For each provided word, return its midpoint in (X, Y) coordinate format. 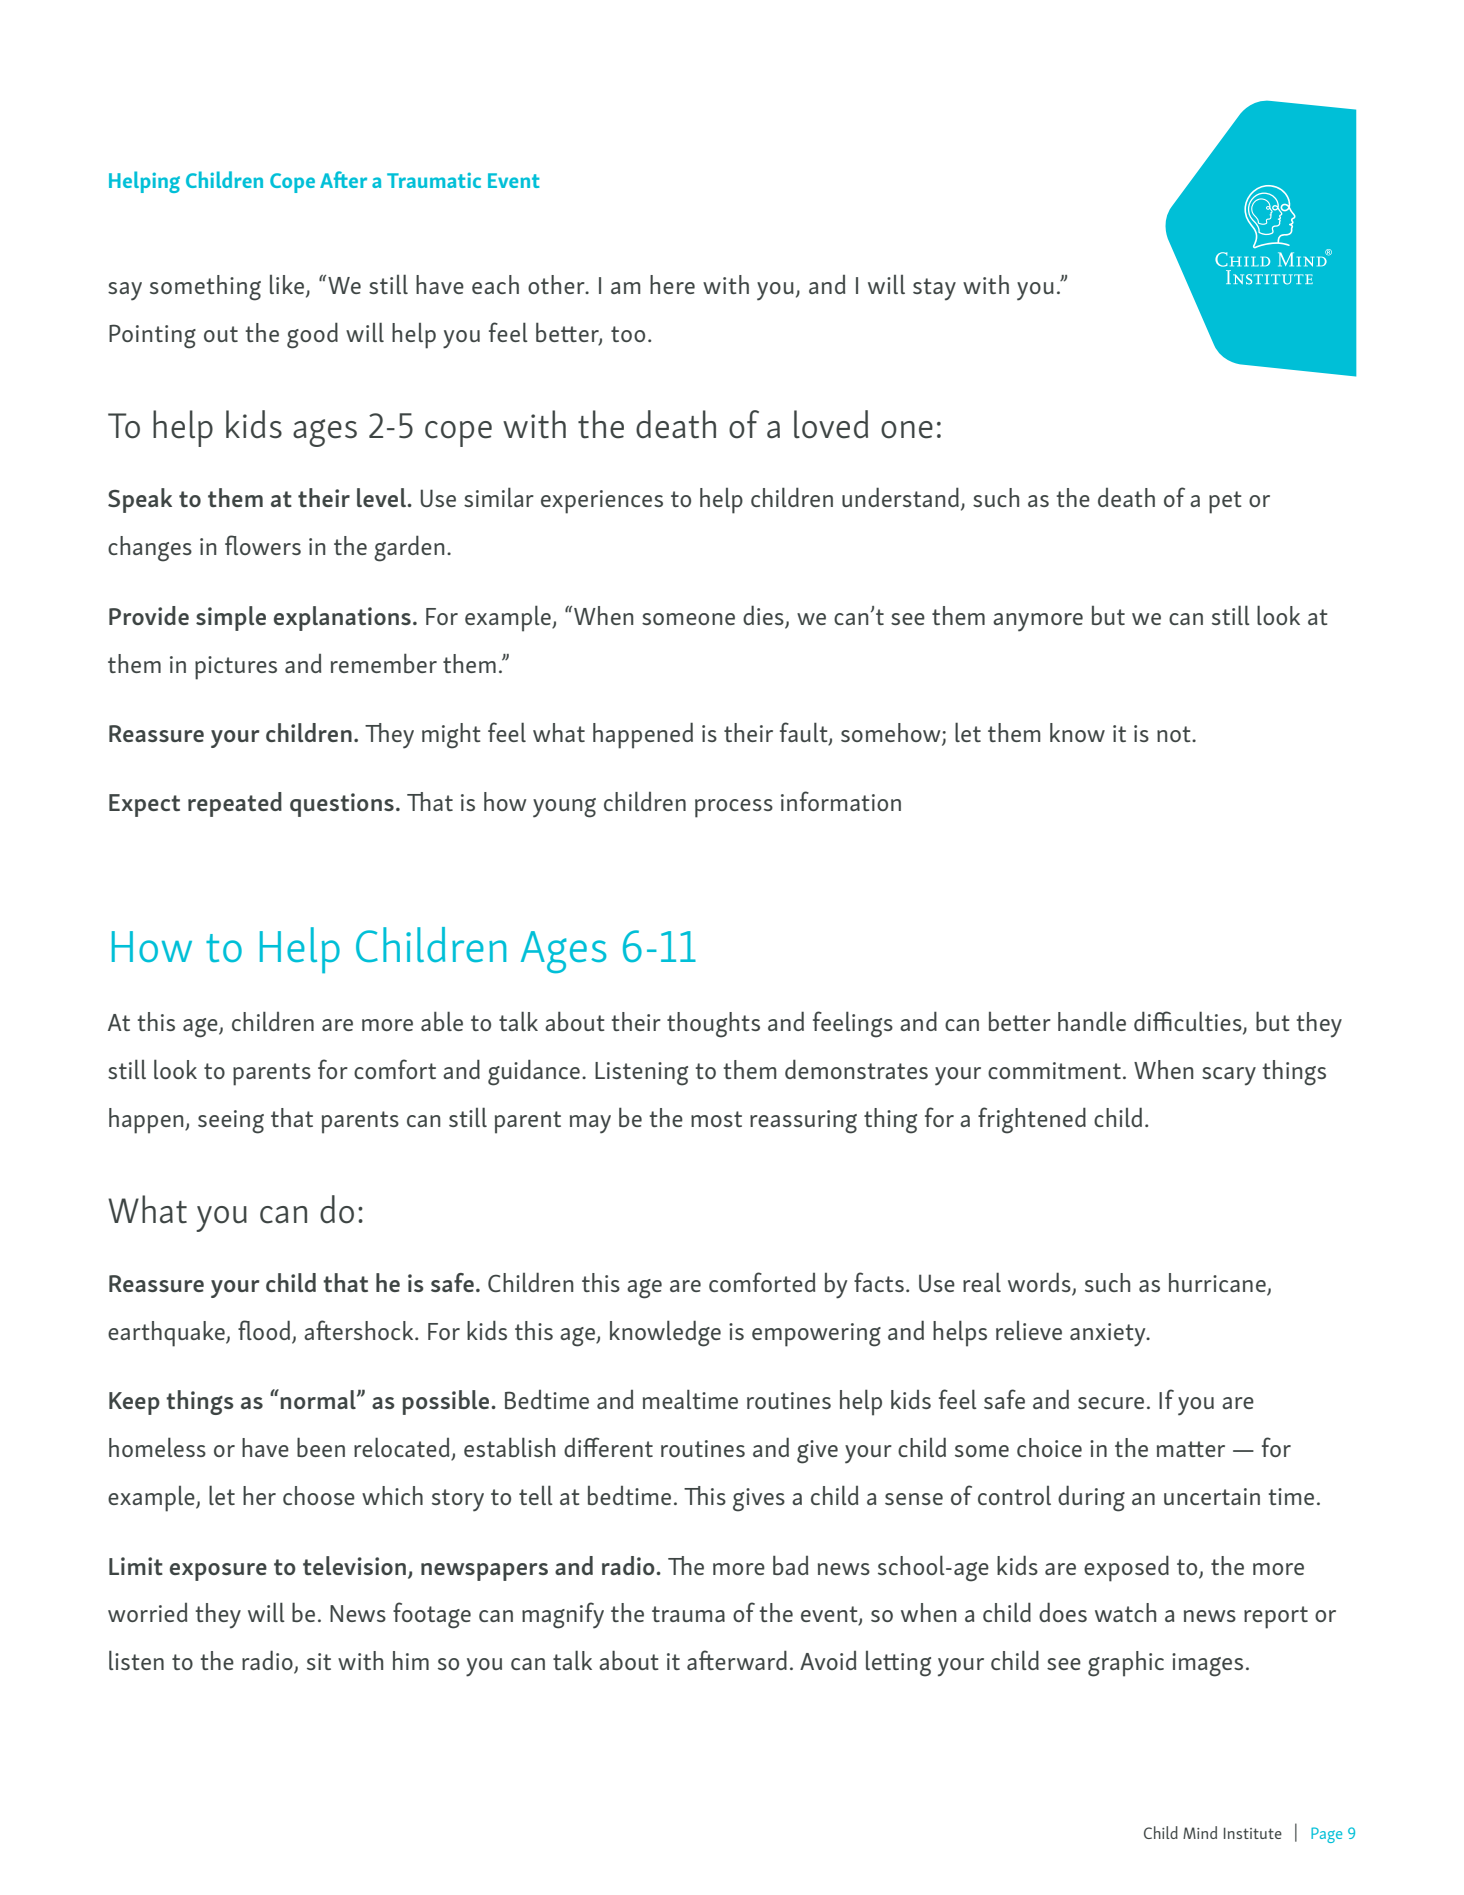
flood (264, 1330)
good (312, 335)
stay (934, 289)
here (672, 284)
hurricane (1218, 1284)
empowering (816, 1335)
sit (319, 1661)
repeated (235, 804)
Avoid (828, 1660)
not (1175, 734)
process (734, 808)
